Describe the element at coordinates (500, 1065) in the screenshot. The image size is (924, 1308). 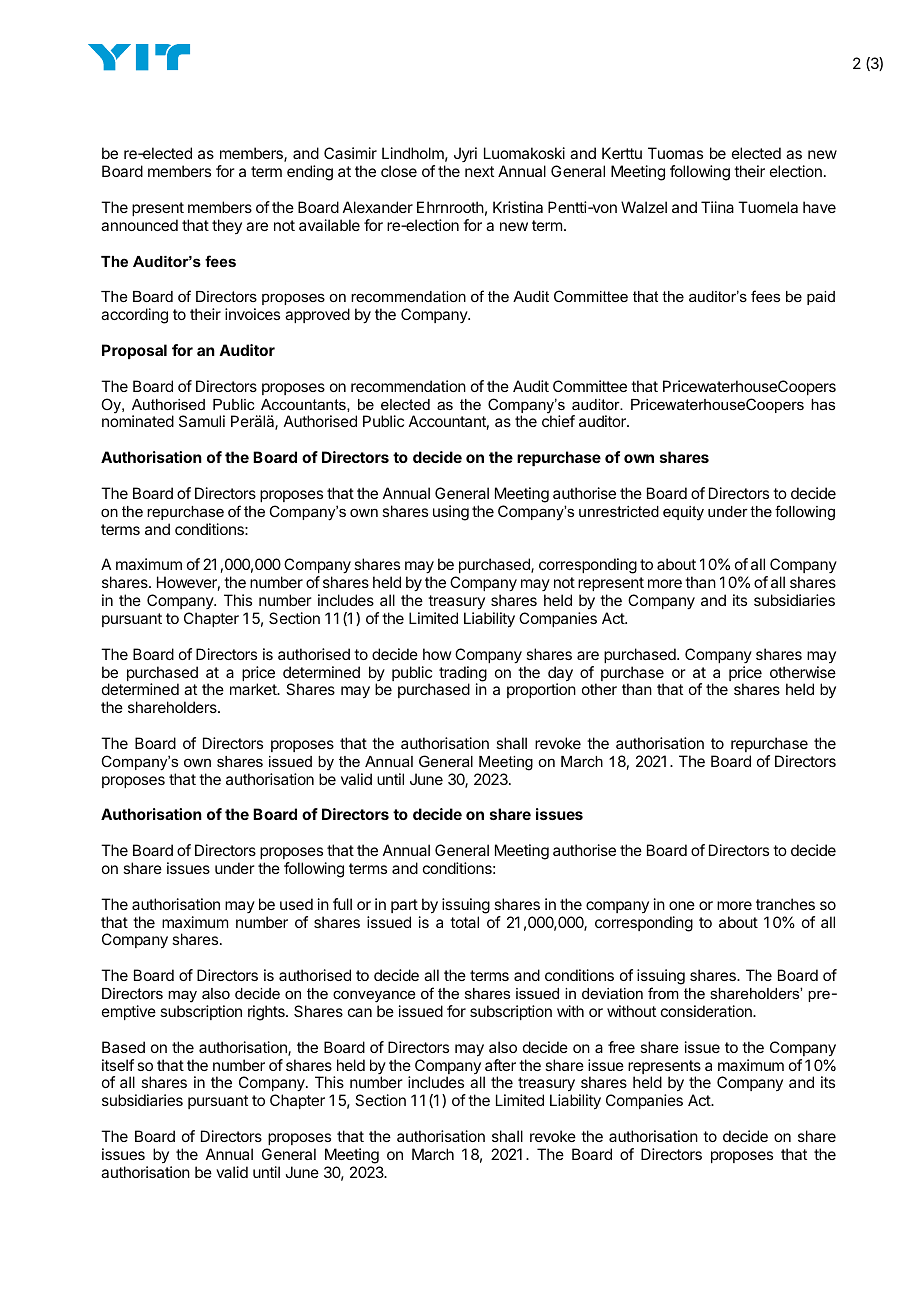
I see `after` at that location.
